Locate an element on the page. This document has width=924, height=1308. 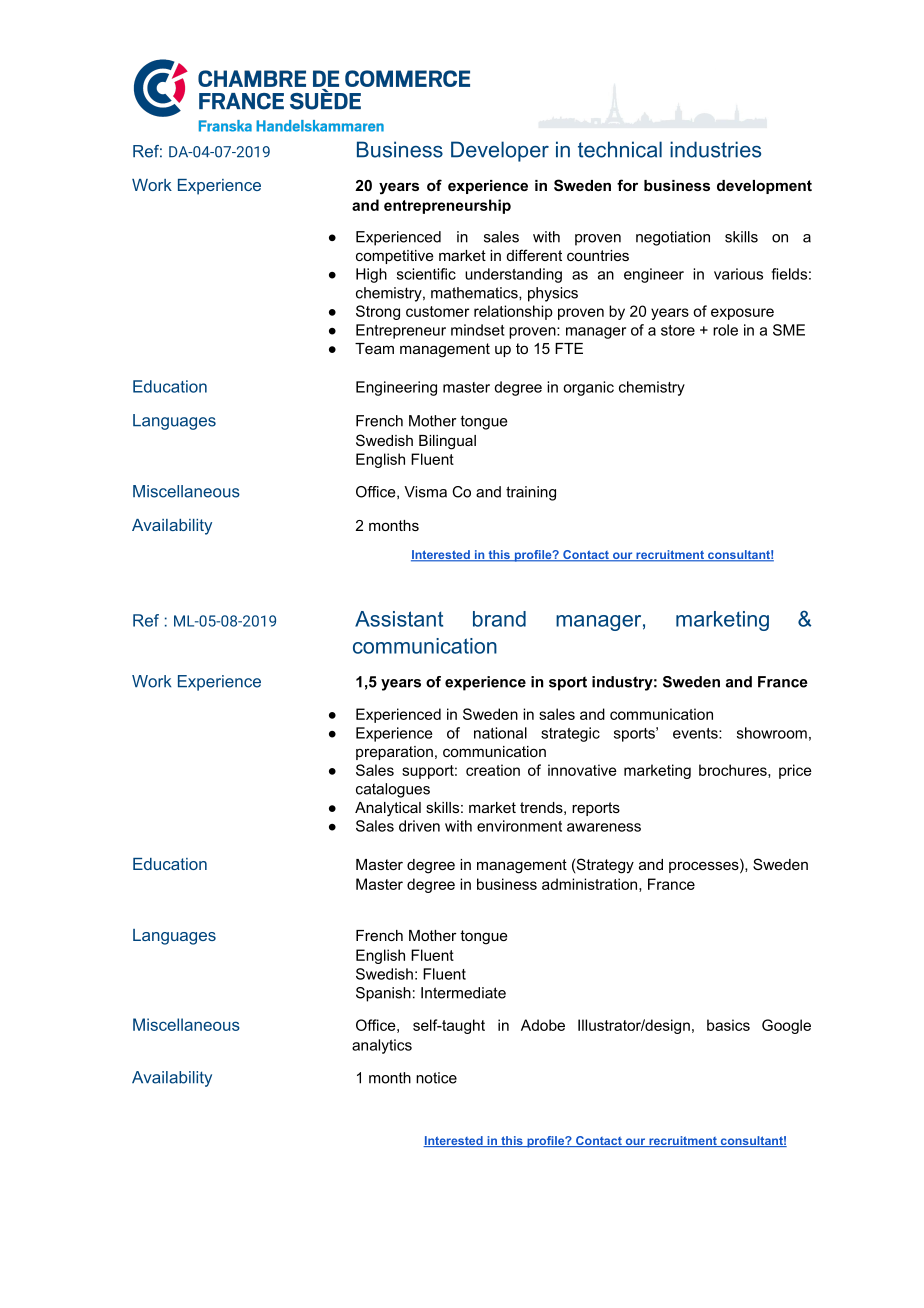
training is located at coordinates (531, 493).
